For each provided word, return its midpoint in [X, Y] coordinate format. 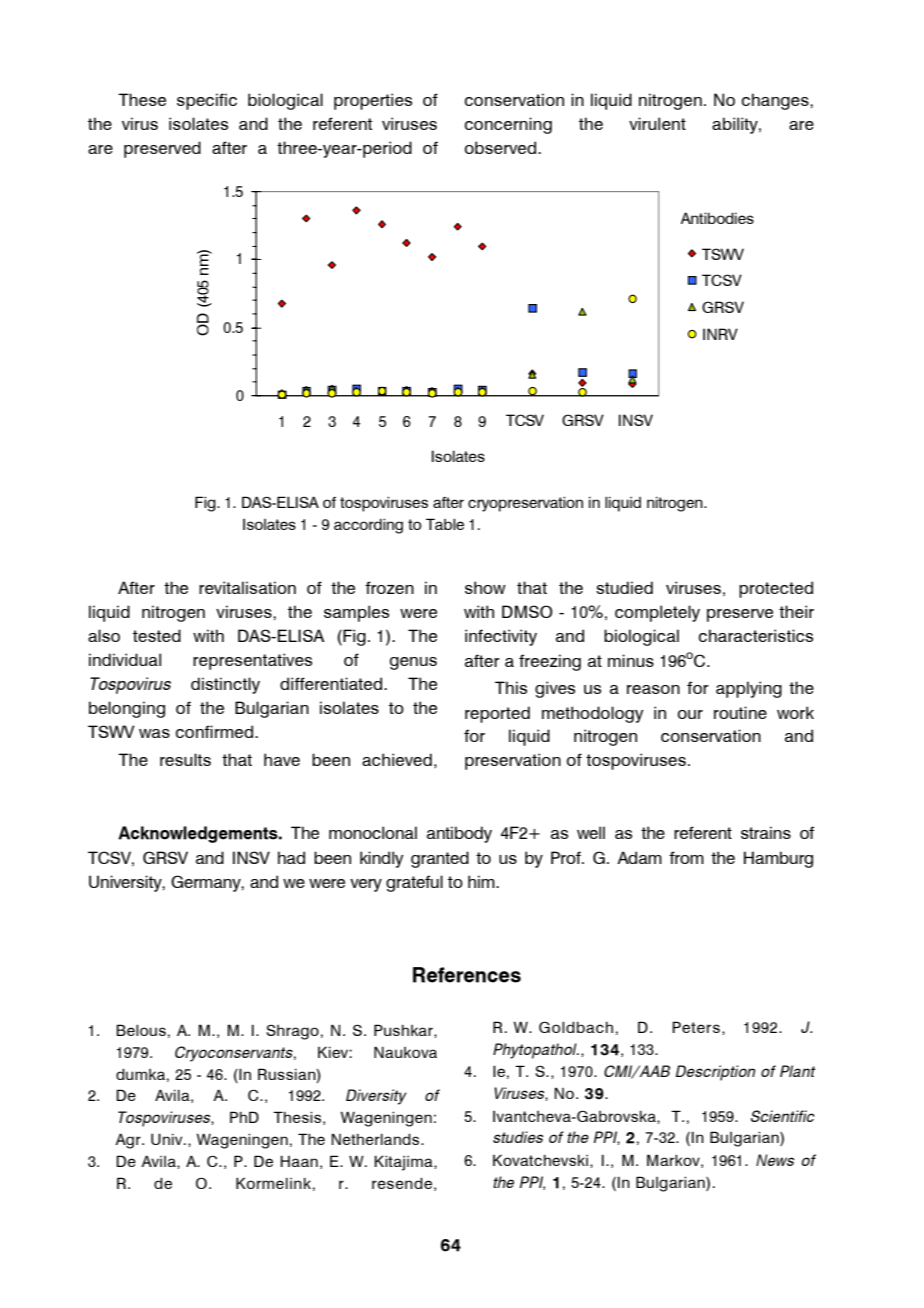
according [368, 526]
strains [766, 832]
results [185, 759]
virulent [657, 123]
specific [207, 101]
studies [518, 1137]
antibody [459, 834]
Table [445, 524]
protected [776, 589]
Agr [129, 1141]
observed [500, 147]
